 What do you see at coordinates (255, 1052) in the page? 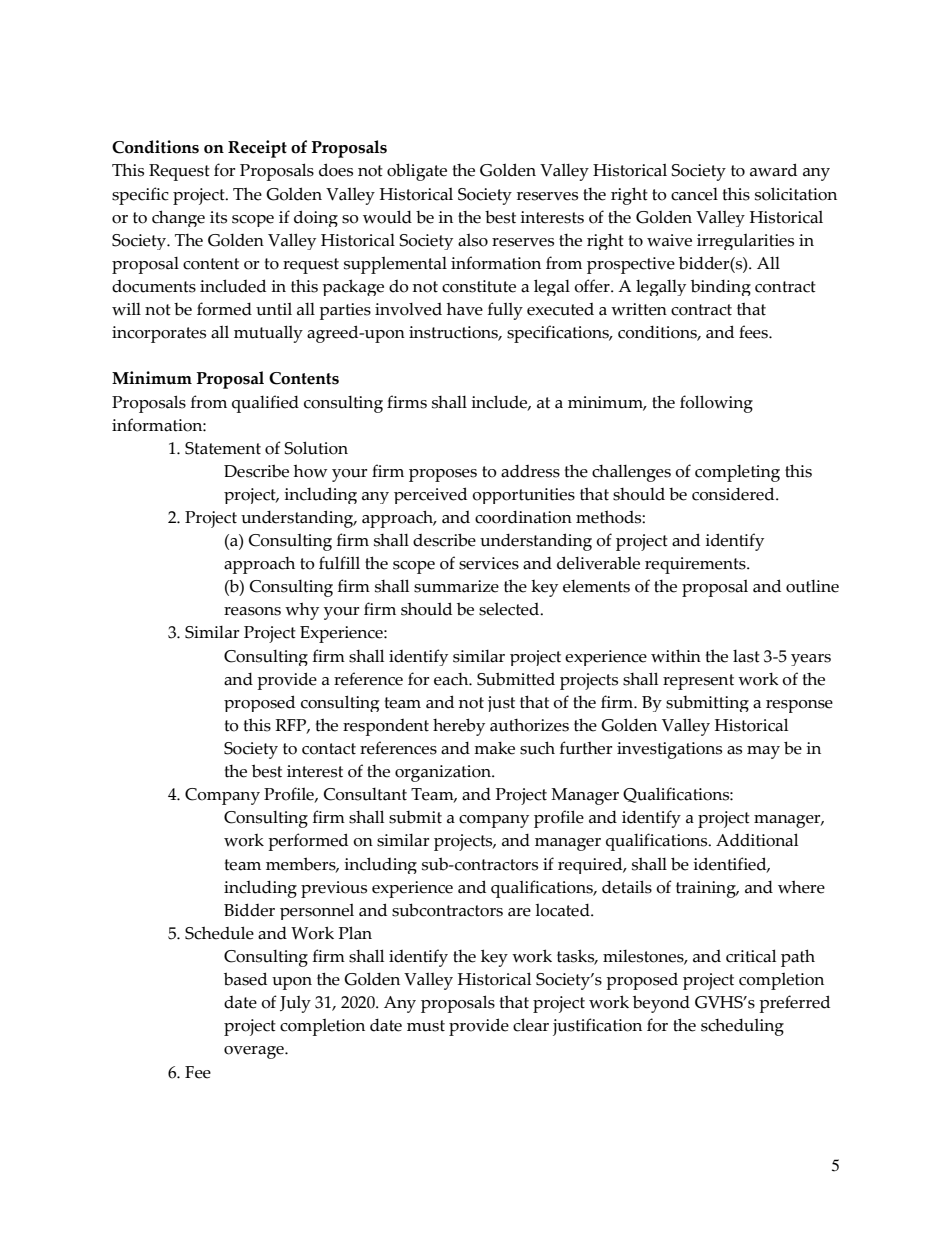
I see `overage` at bounding box center [255, 1052].
